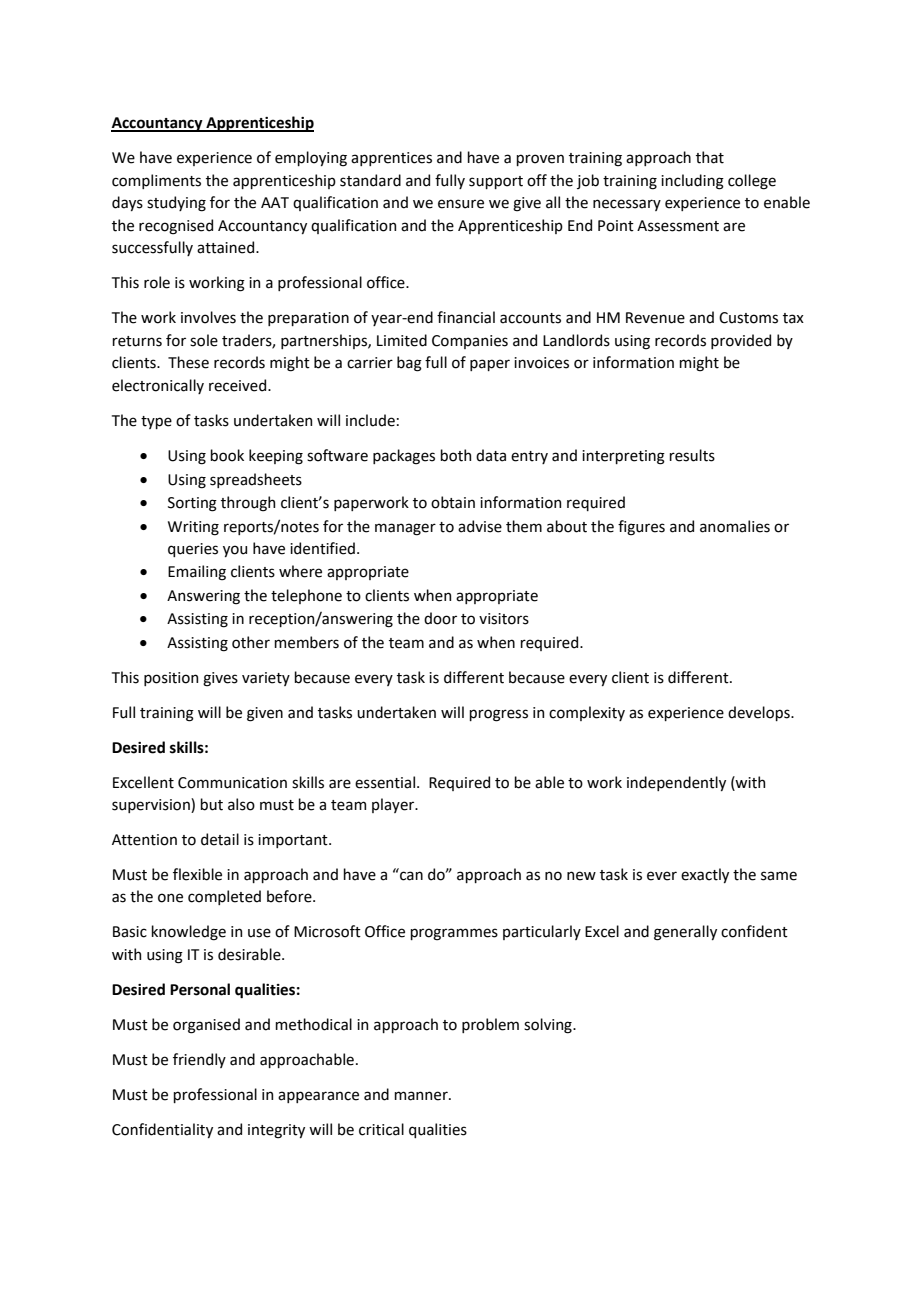  I want to click on but, so click(211, 804).
